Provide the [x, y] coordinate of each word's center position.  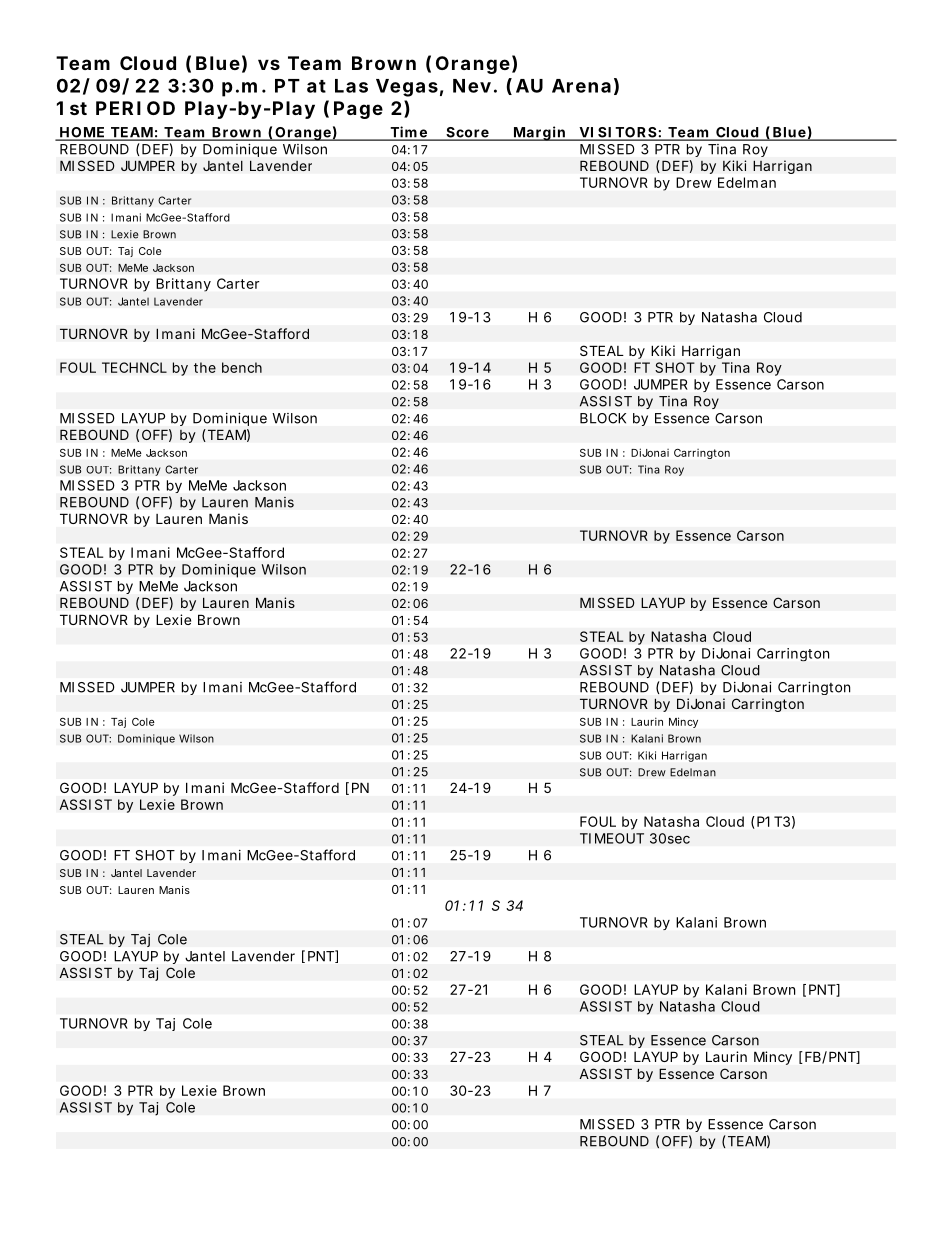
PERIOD [135, 108]
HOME [82, 133]
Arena [581, 86]
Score [467, 133]
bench [242, 367]
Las [351, 86]
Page [358, 110]
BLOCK [603, 418]
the [205, 367]
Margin [539, 133]
